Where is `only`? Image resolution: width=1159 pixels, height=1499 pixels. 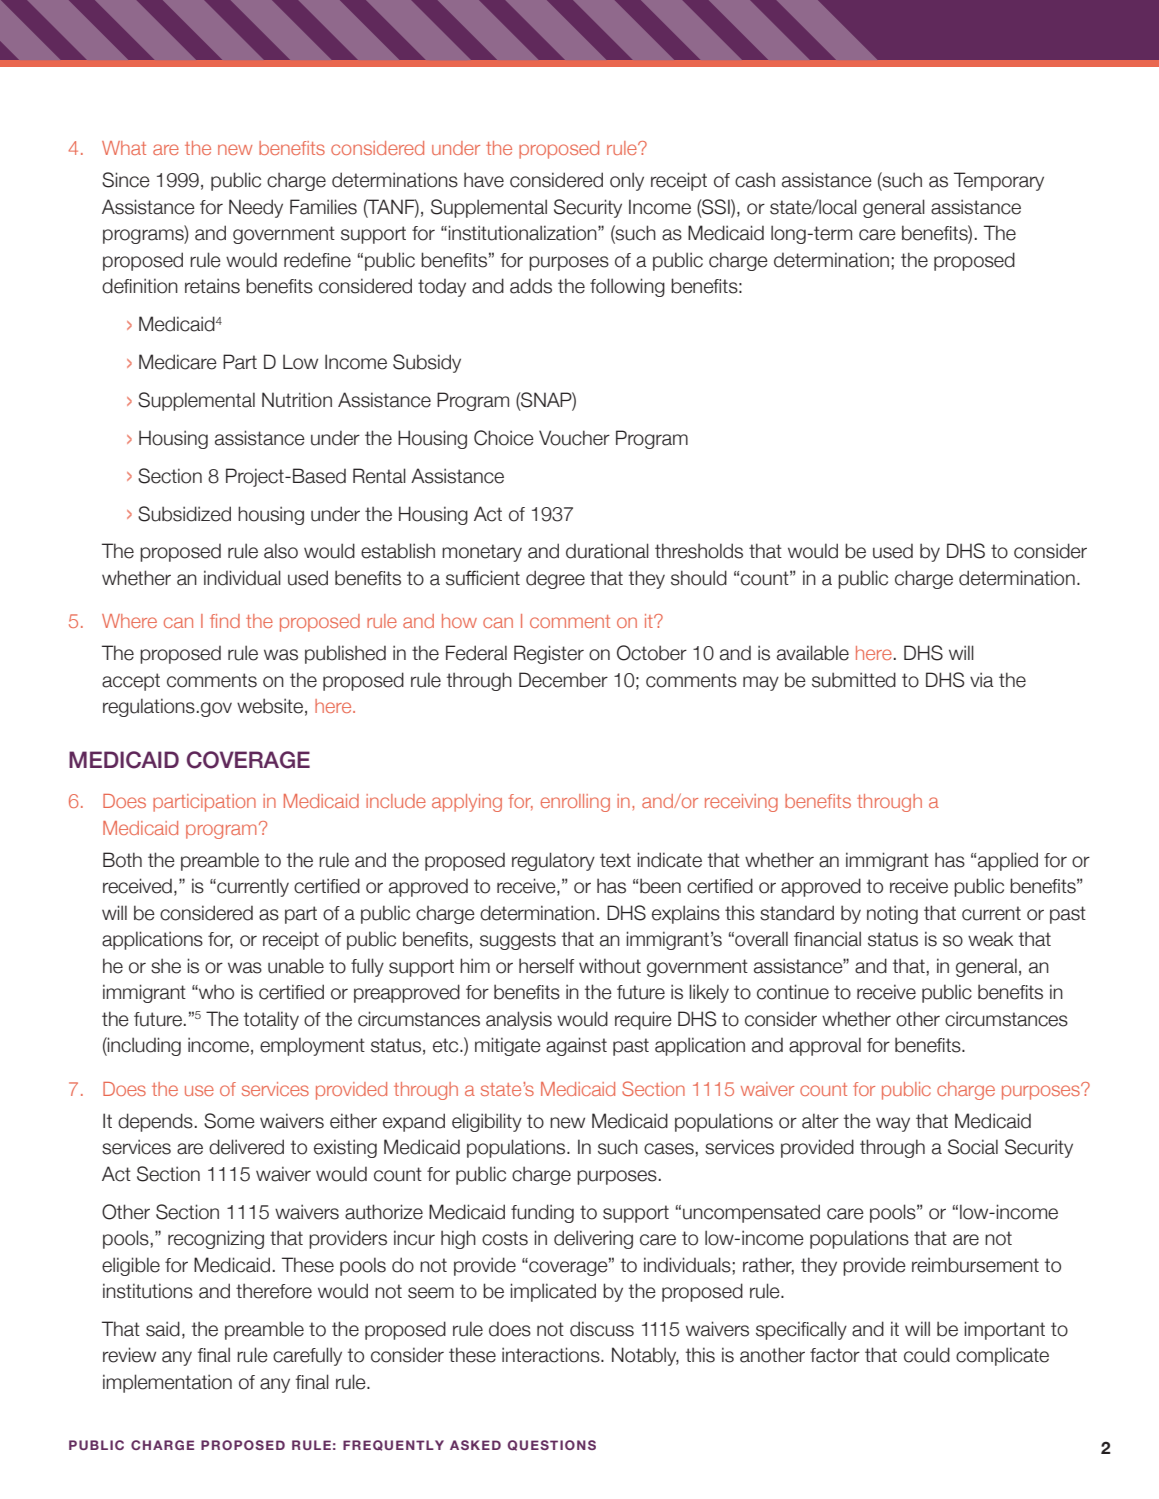 only is located at coordinates (627, 181).
